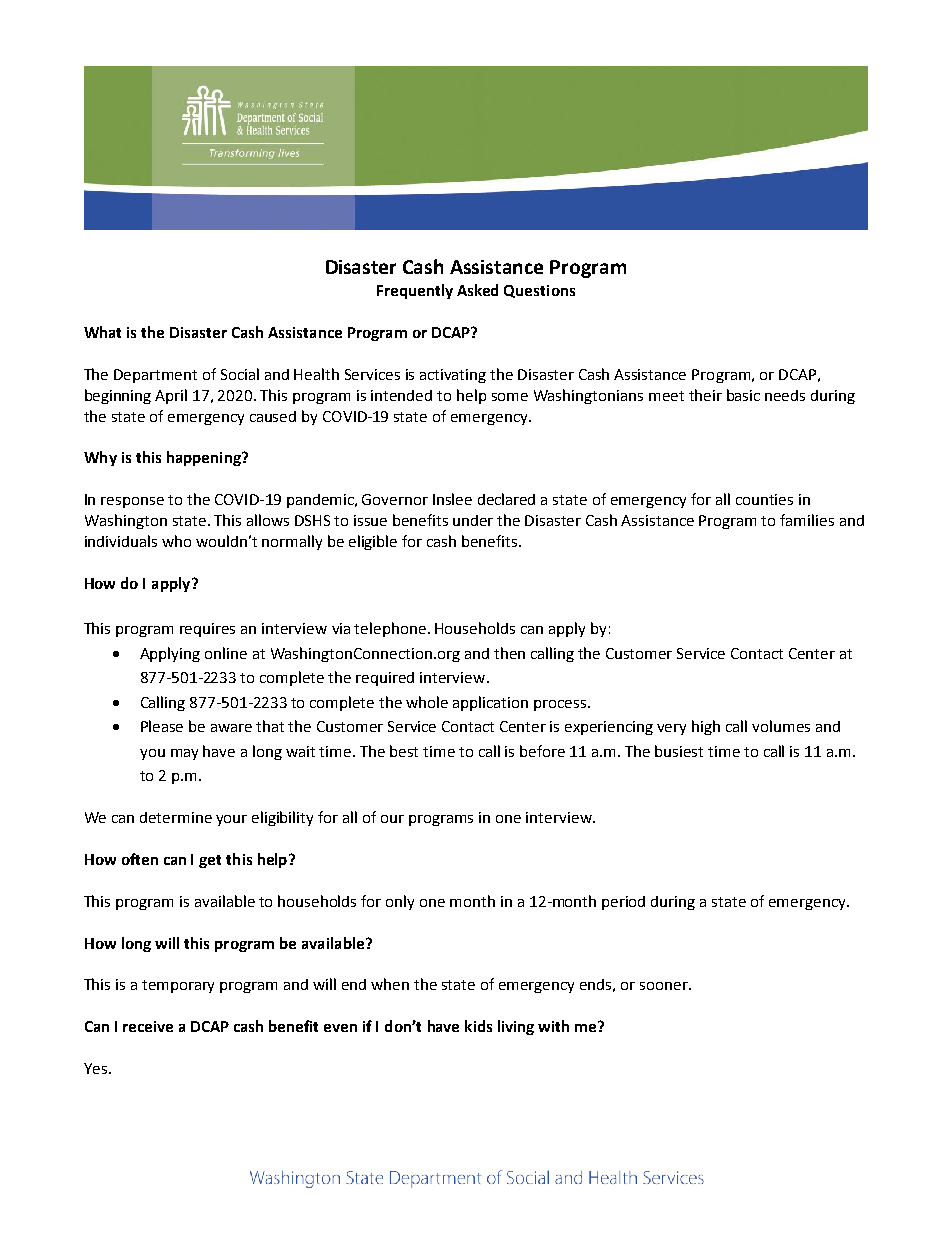 The height and width of the document is (1233, 952). Describe the element at coordinates (400, 902) in the document. I see `only` at that location.
